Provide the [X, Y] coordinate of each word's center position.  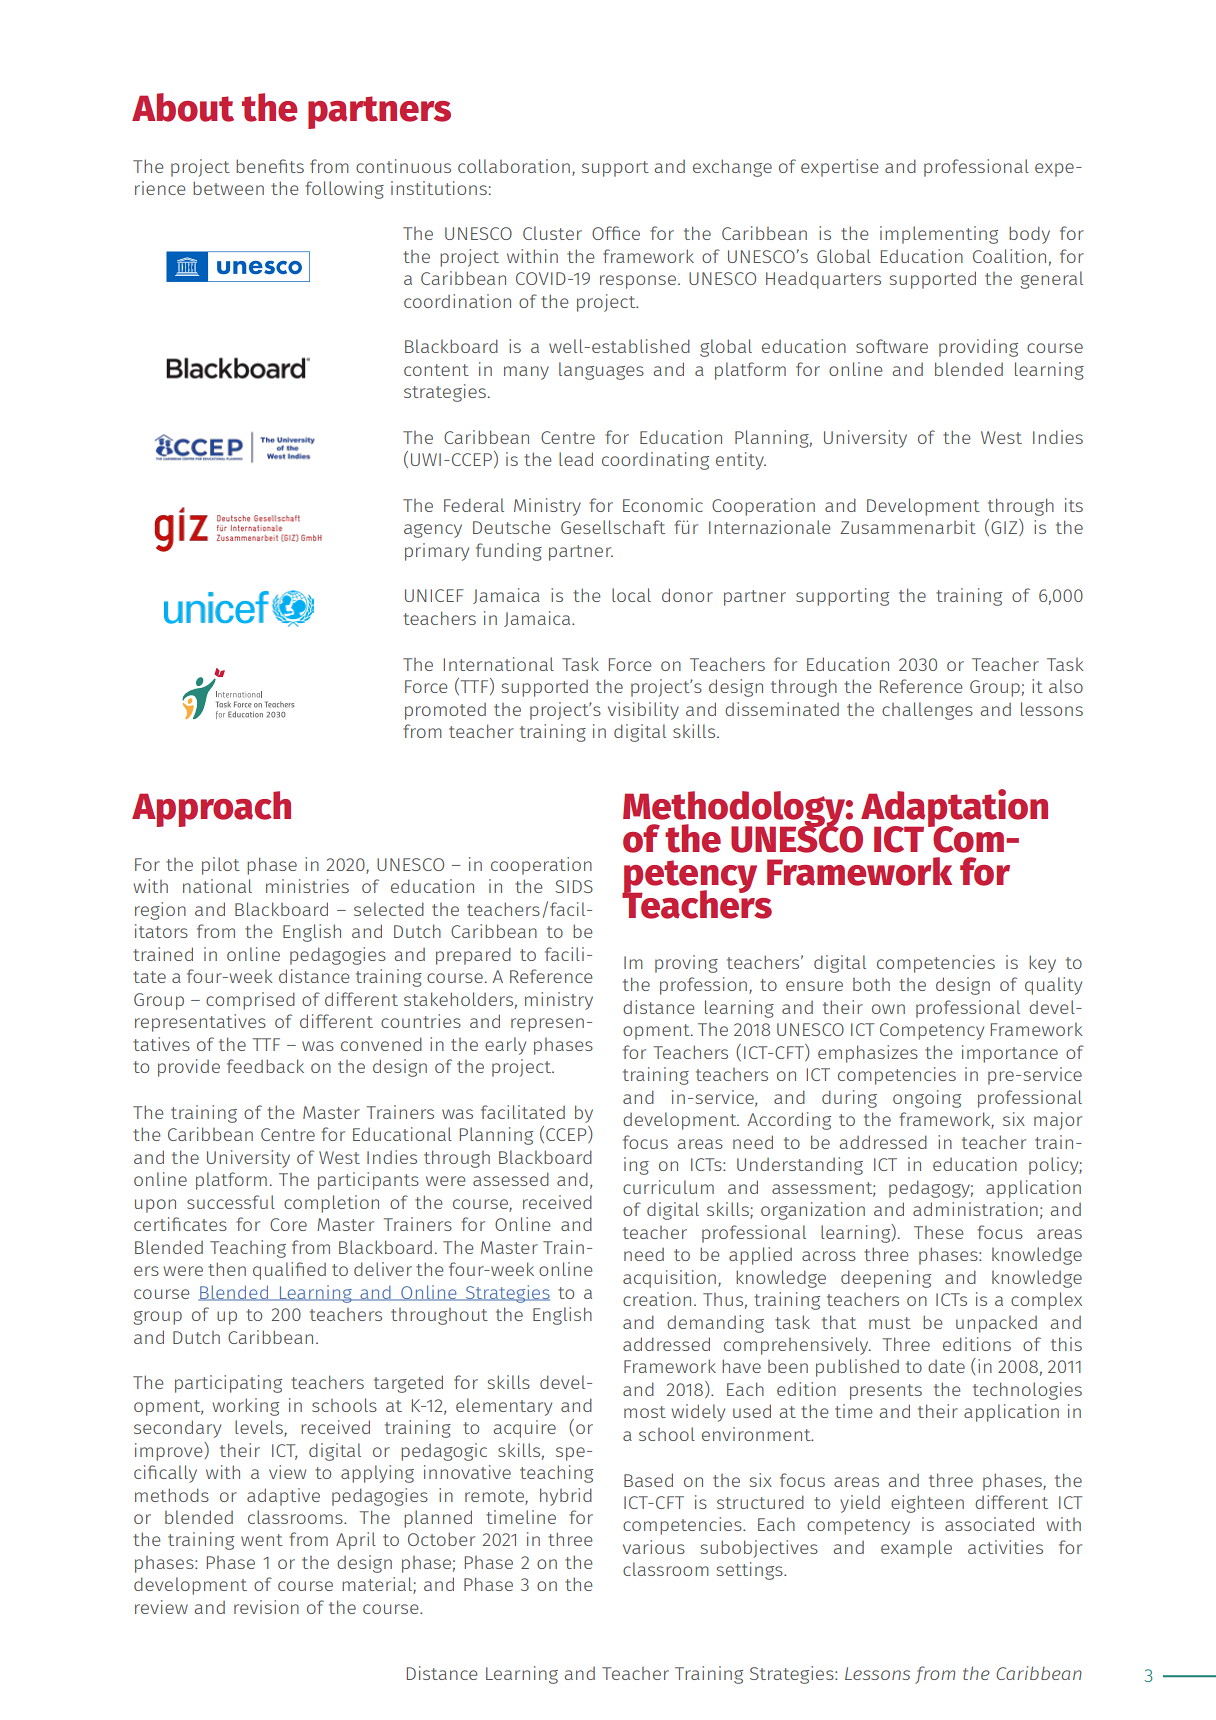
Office [616, 233]
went [262, 1540]
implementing [939, 235]
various [654, 1547]
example [916, 1549]
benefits [270, 166]
